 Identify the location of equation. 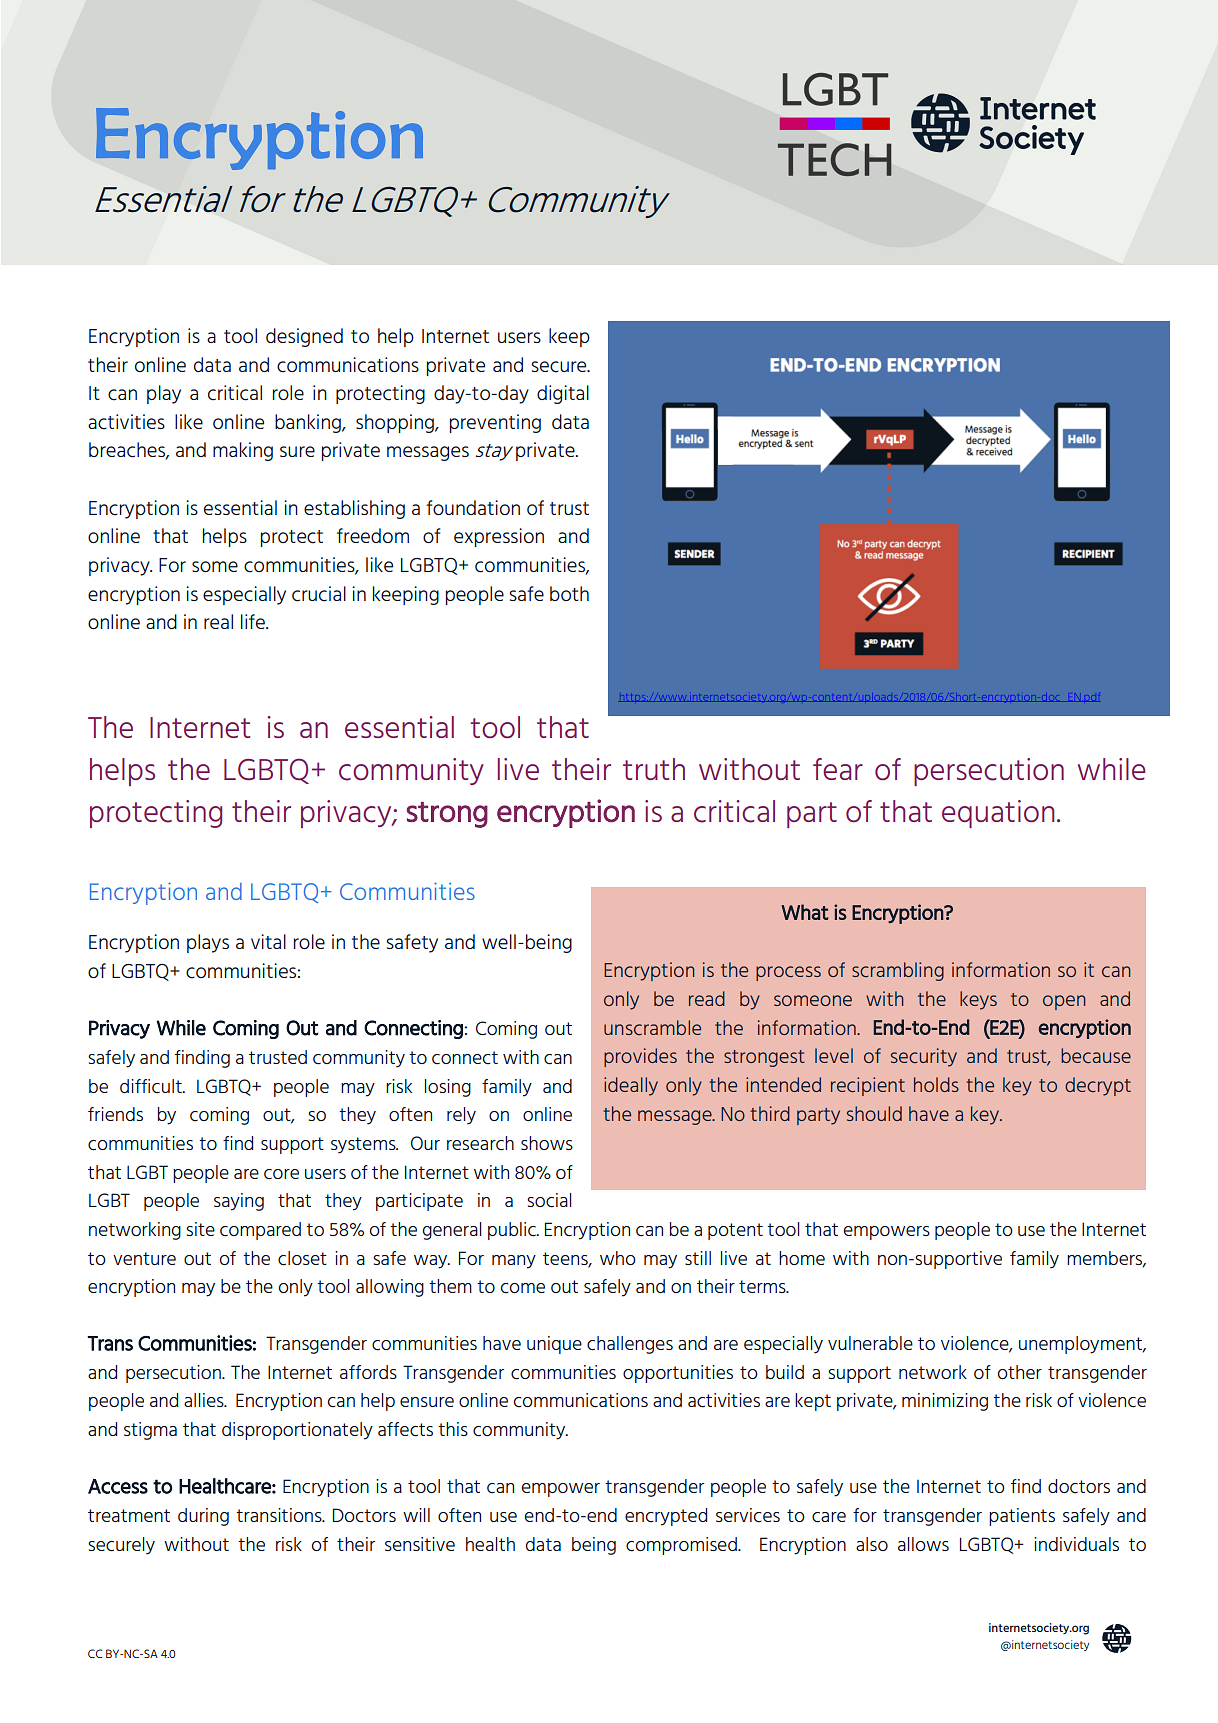
(998, 814).
